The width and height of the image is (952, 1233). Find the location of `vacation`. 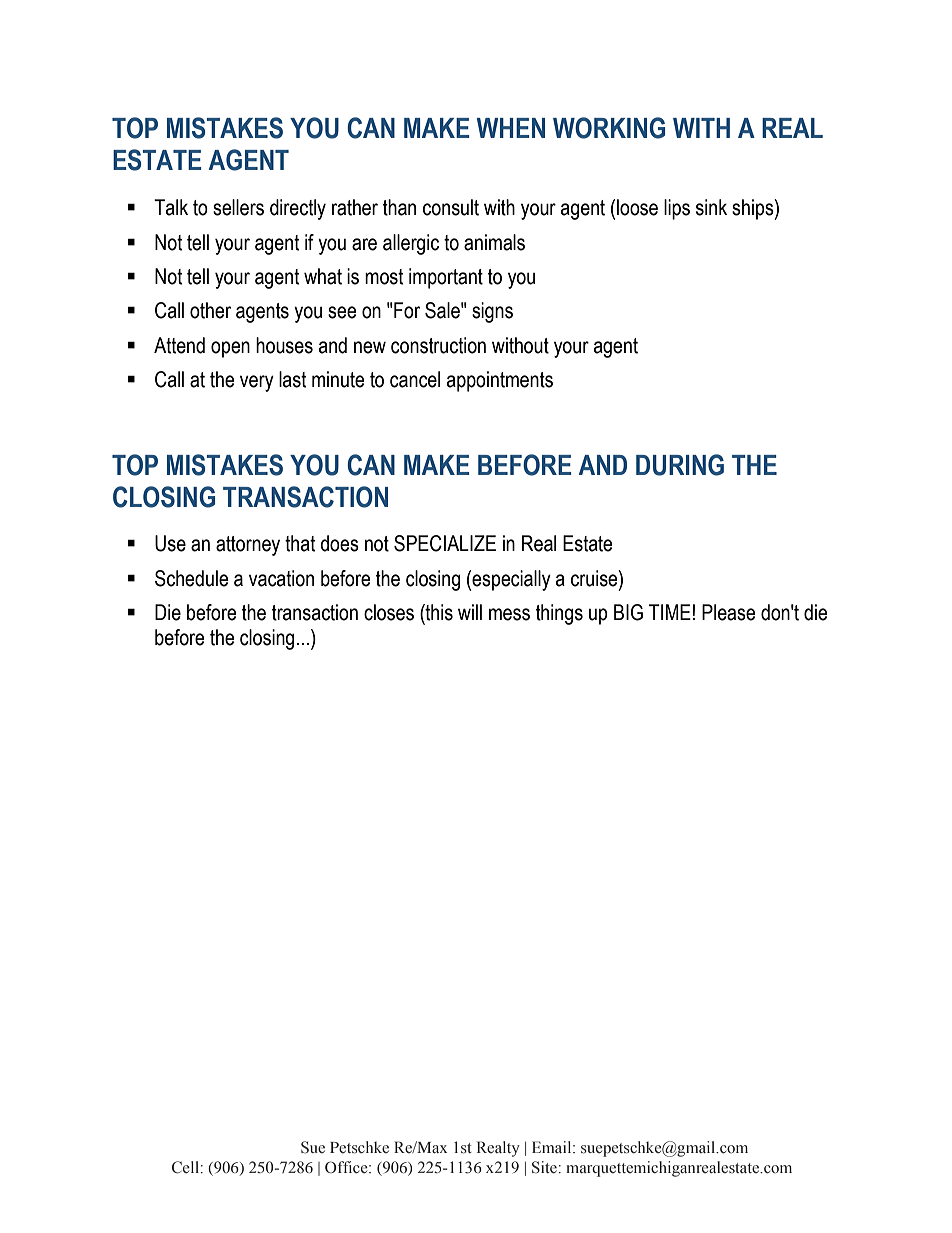

vacation is located at coordinates (281, 578).
